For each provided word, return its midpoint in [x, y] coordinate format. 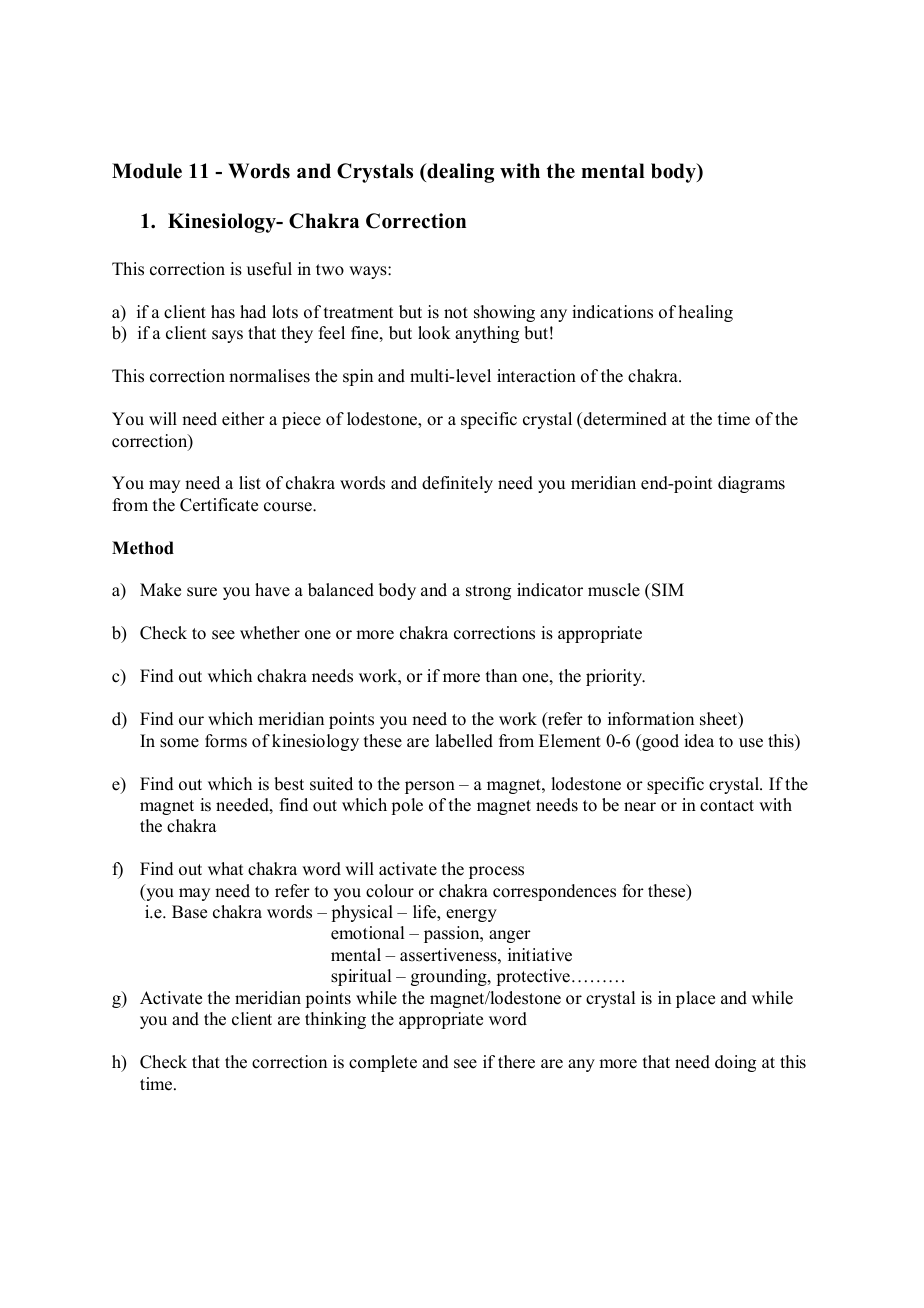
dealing [459, 173]
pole [407, 806]
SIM [668, 590]
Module [147, 171]
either [243, 419]
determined [624, 419]
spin [358, 377]
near [640, 807]
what [225, 868]
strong [488, 592]
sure [202, 592]
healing [706, 313]
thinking [335, 1020]
